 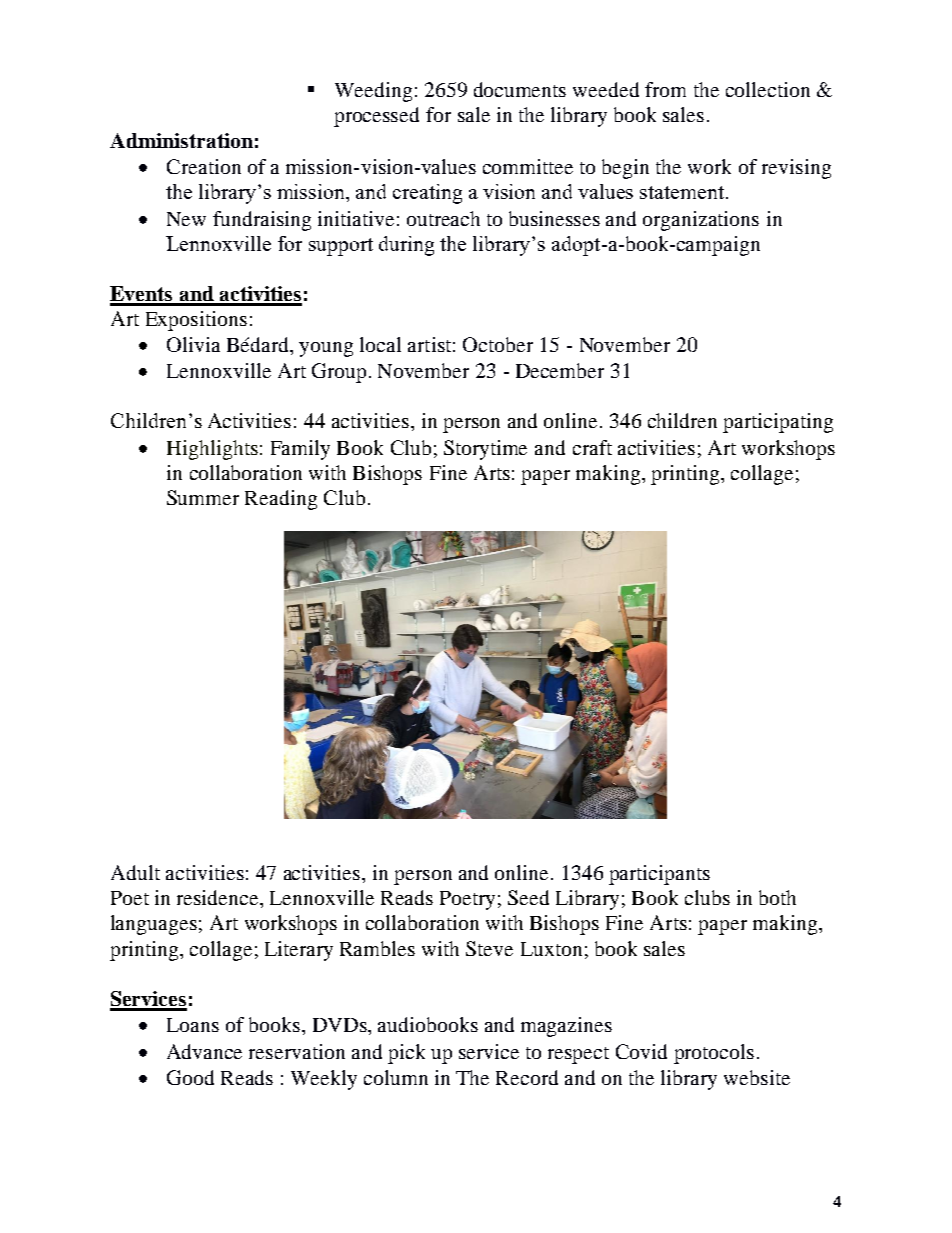 I want to click on documents, so click(x=520, y=89).
